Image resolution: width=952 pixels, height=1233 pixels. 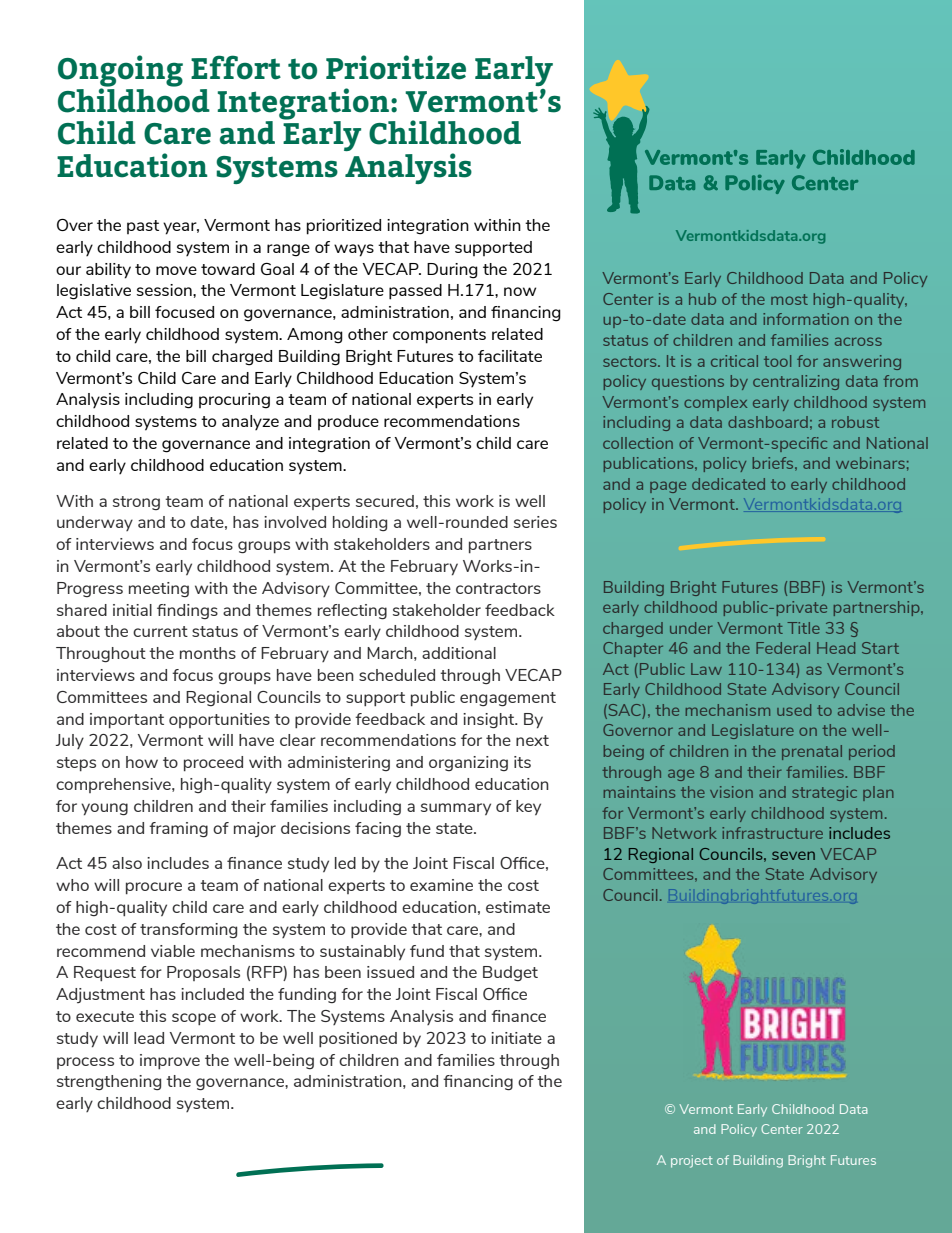 I want to click on Title, so click(x=803, y=628).
